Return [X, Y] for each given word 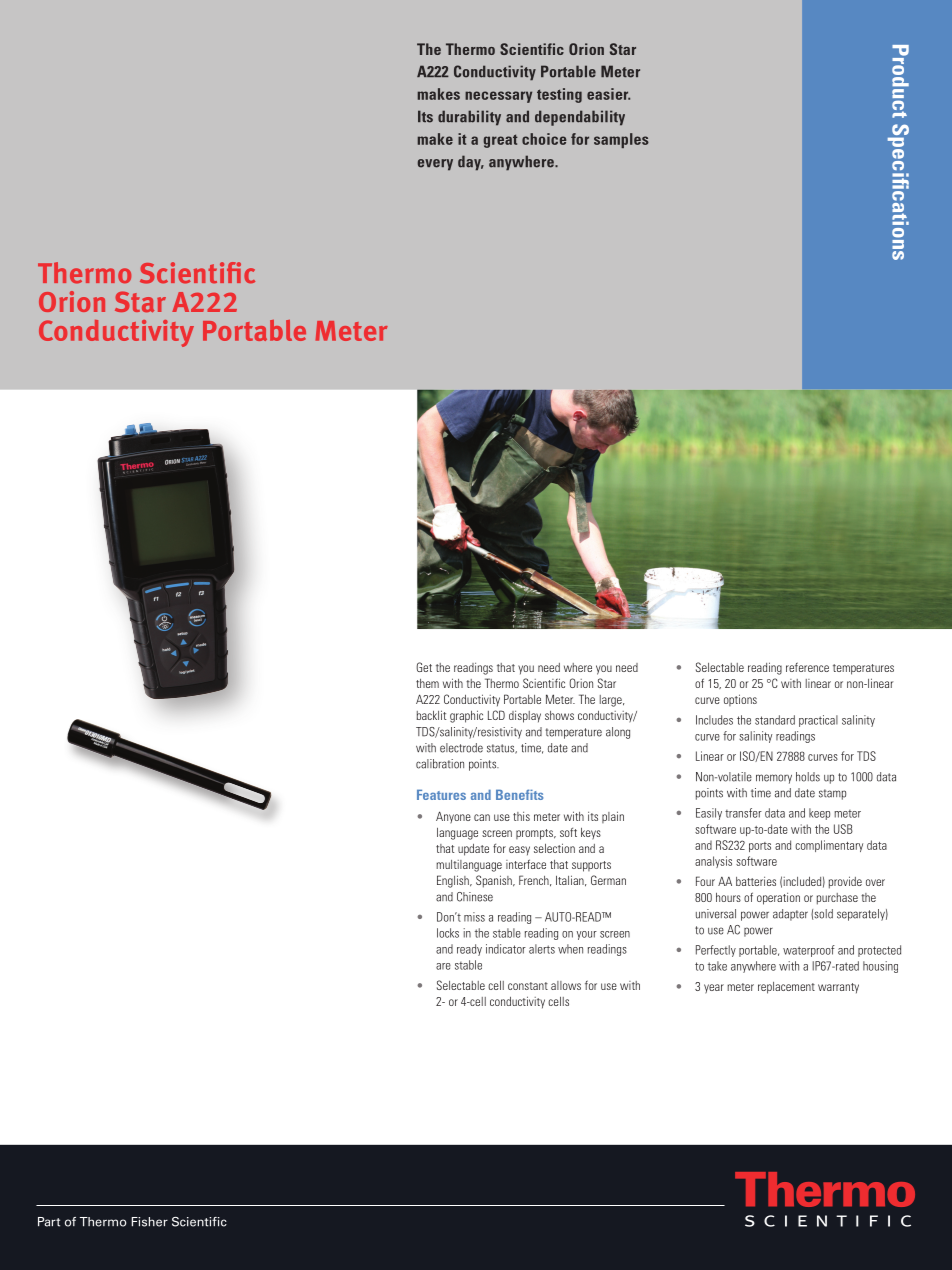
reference [807, 667]
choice [544, 139]
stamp [832, 794]
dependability [580, 118]
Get [424, 667]
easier [608, 94]
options [740, 700]
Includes [714, 720]
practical [818, 721]
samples [621, 140]
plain [613, 817]
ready [469, 950]
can [482, 817]
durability [469, 118]
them [427, 683]
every [435, 165]
